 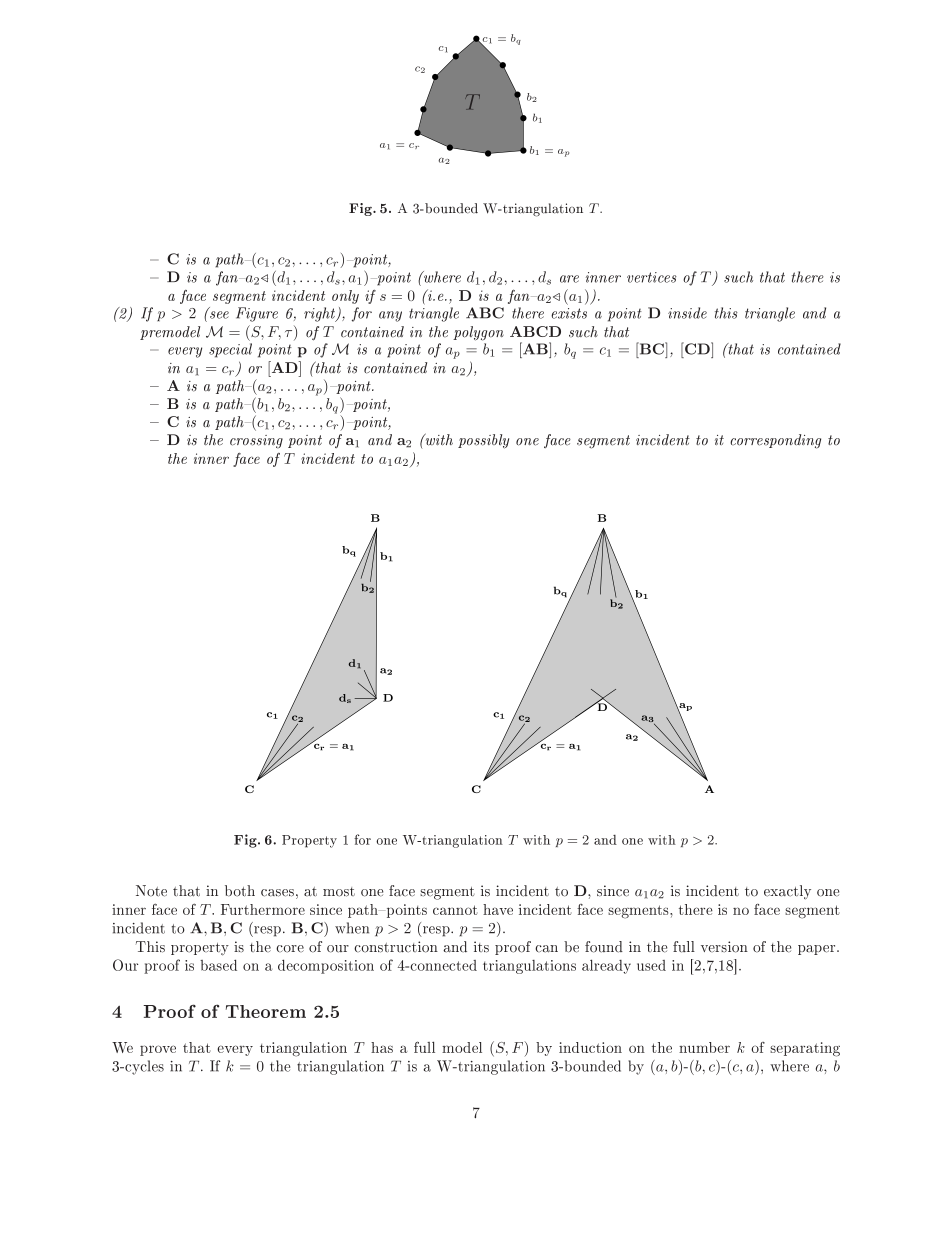 I want to click on both, so click(x=240, y=891).
